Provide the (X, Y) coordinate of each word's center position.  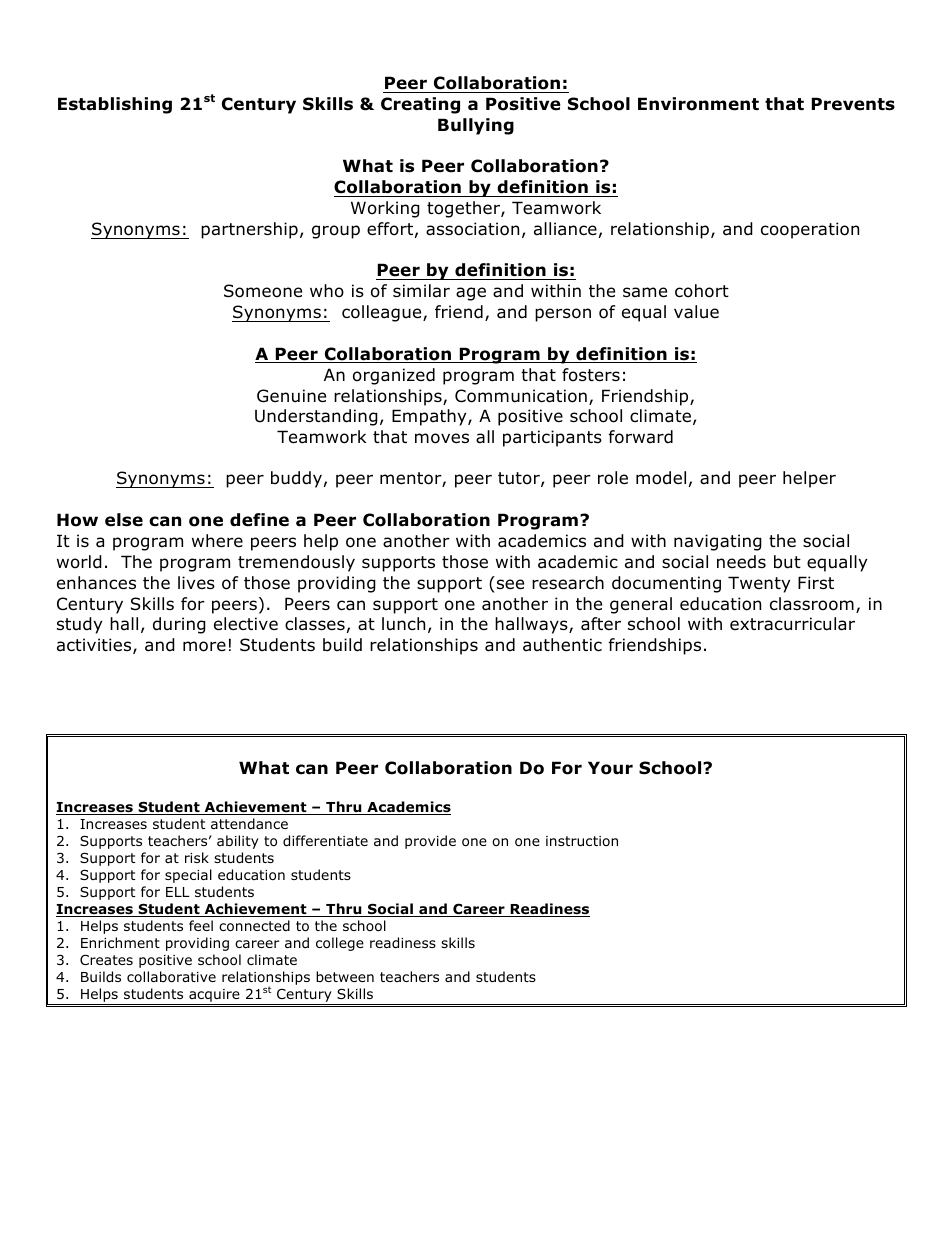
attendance (249, 824)
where (217, 541)
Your (610, 768)
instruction (582, 841)
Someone (263, 291)
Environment (698, 104)
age (471, 294)
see (510, 584)
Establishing (115, 105)
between (345, 976)
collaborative (171, 977)
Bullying (476, 126)
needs (741, 562)
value (696, 312)
